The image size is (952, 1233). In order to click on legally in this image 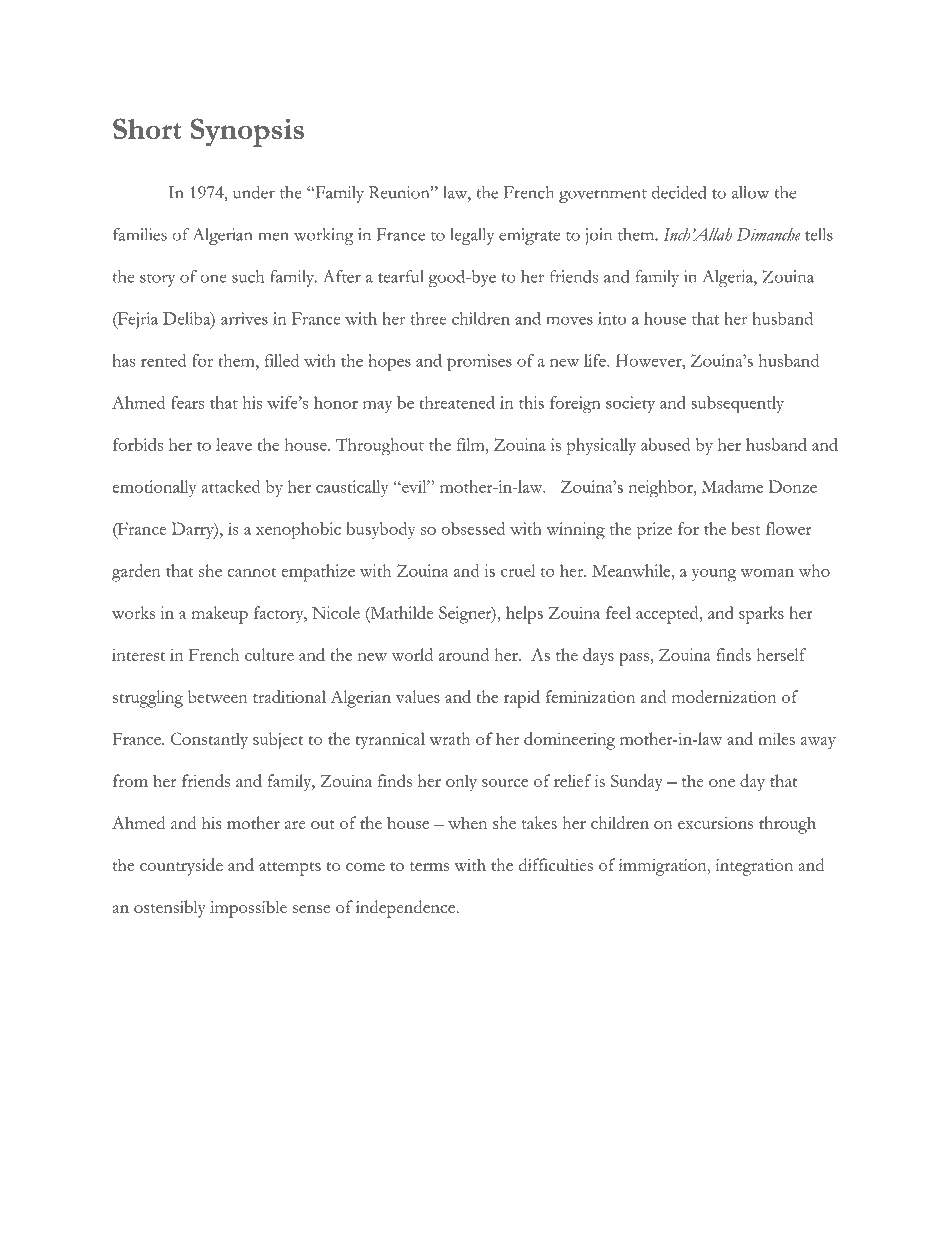, I will do `click(472, 236)`.
